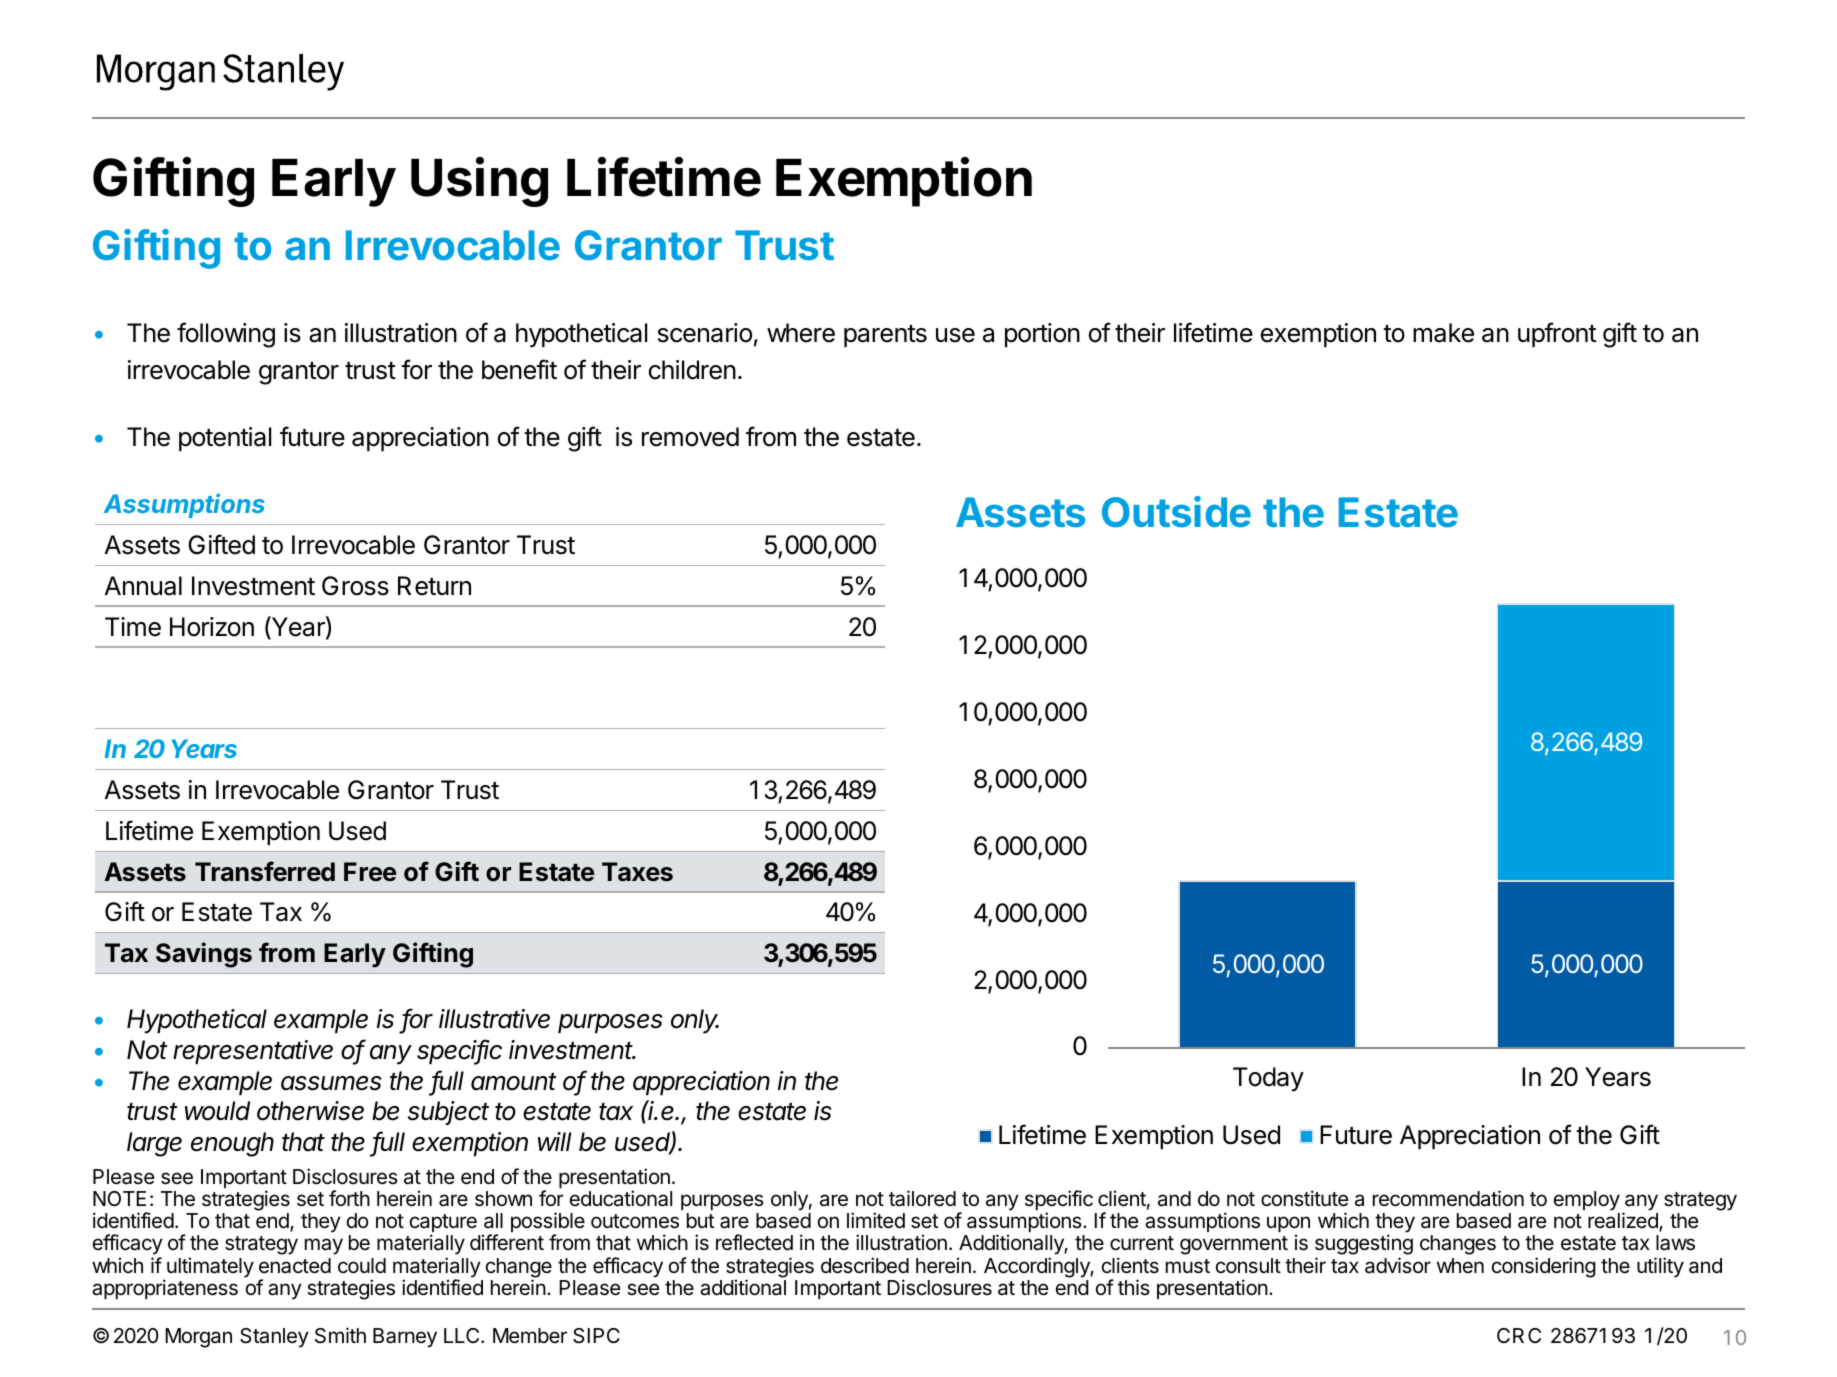  Describe the element at coordinates (1176, 512) in the screenshot. I see `Outside` at that location.
